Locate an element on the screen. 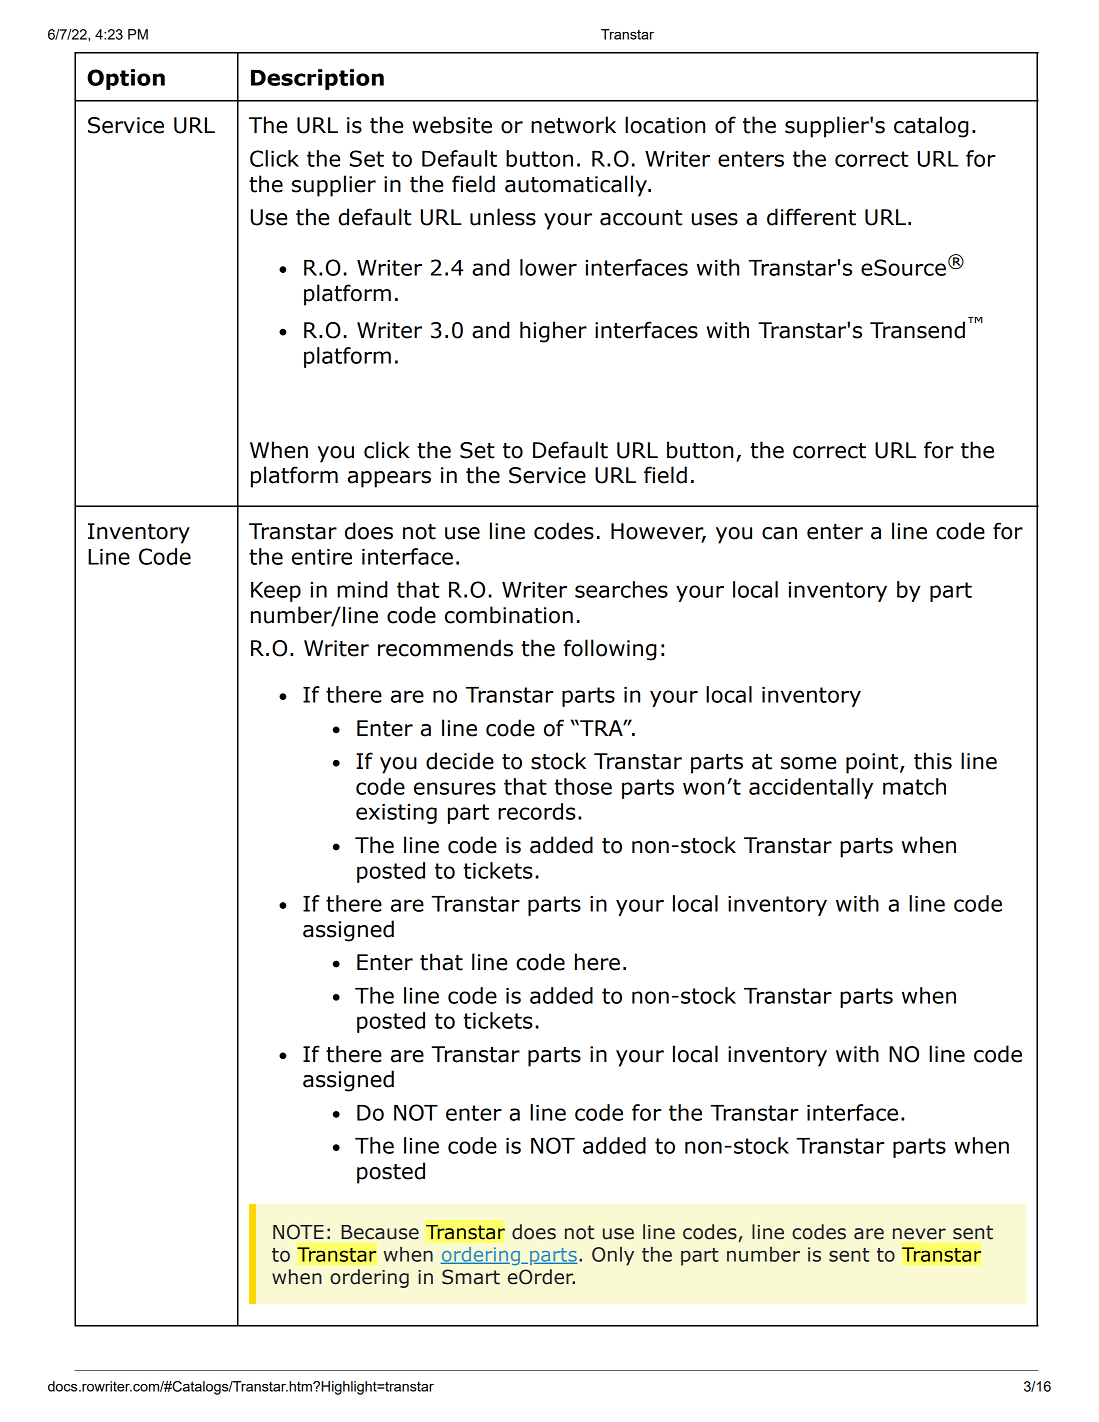  accidentally is located at coordinates (811, 788).
